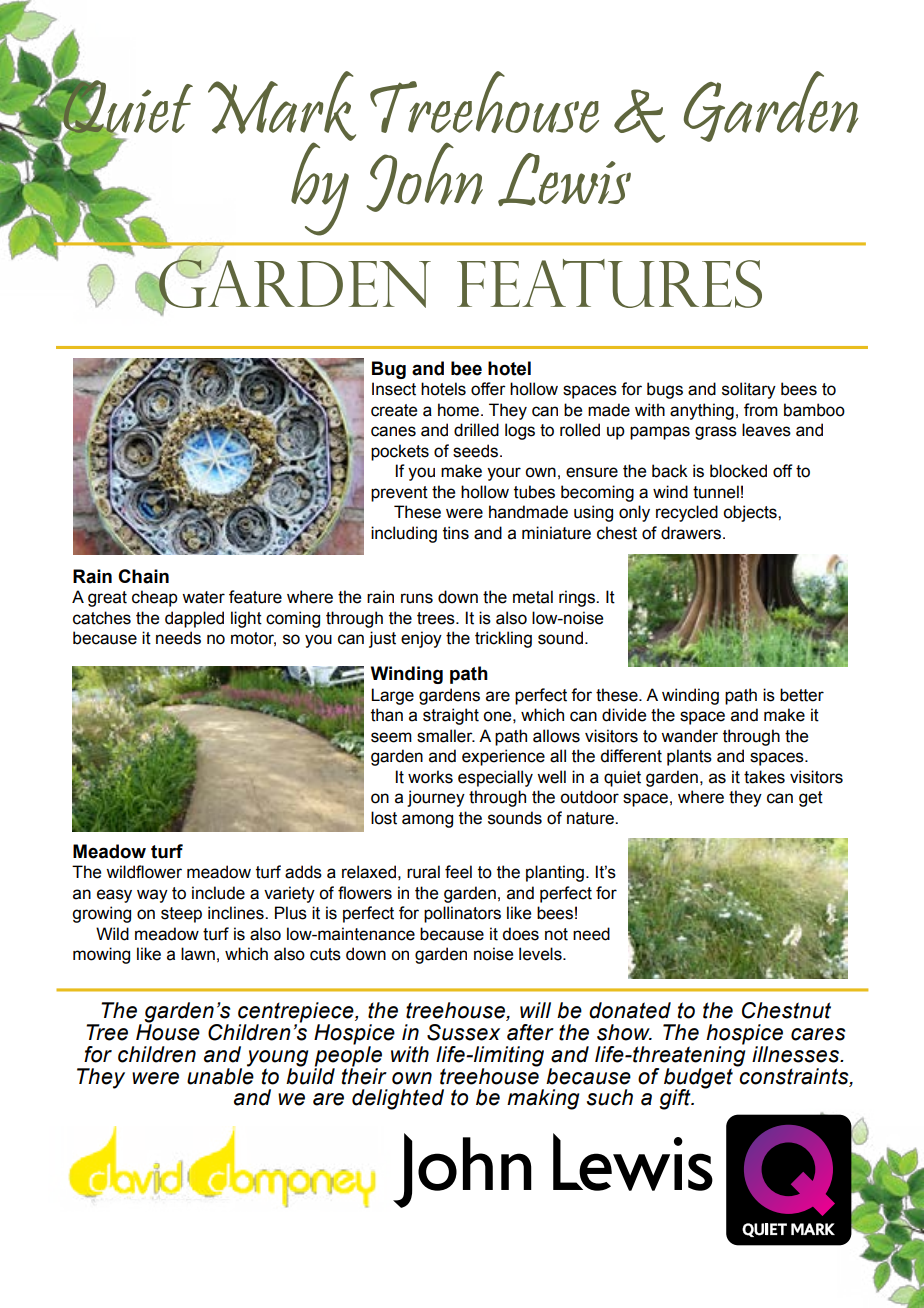 This screenshot has height=1308, width=924. What do you see at coordinates (424, 177) in the screenshot?
I see `John` at bounding box center [424, 177].
